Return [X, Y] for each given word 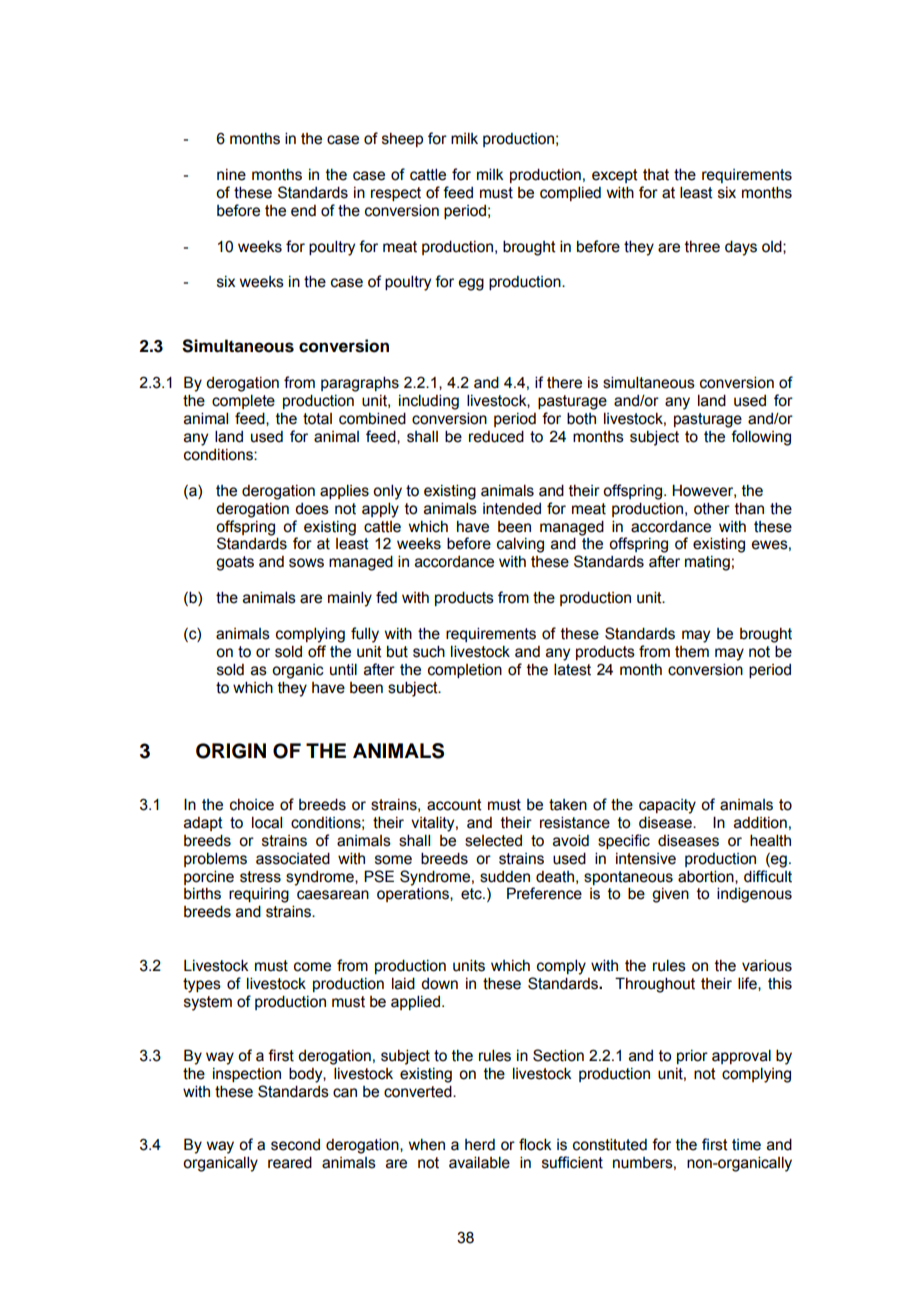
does [312, 509]
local [267, 822]
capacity [667, 806]
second [295, 1145]
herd [480, 1145]
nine [231, 175]
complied [570, 193]
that [656, 175]
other [712, 508]
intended [512, 509]
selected [493, 841]
